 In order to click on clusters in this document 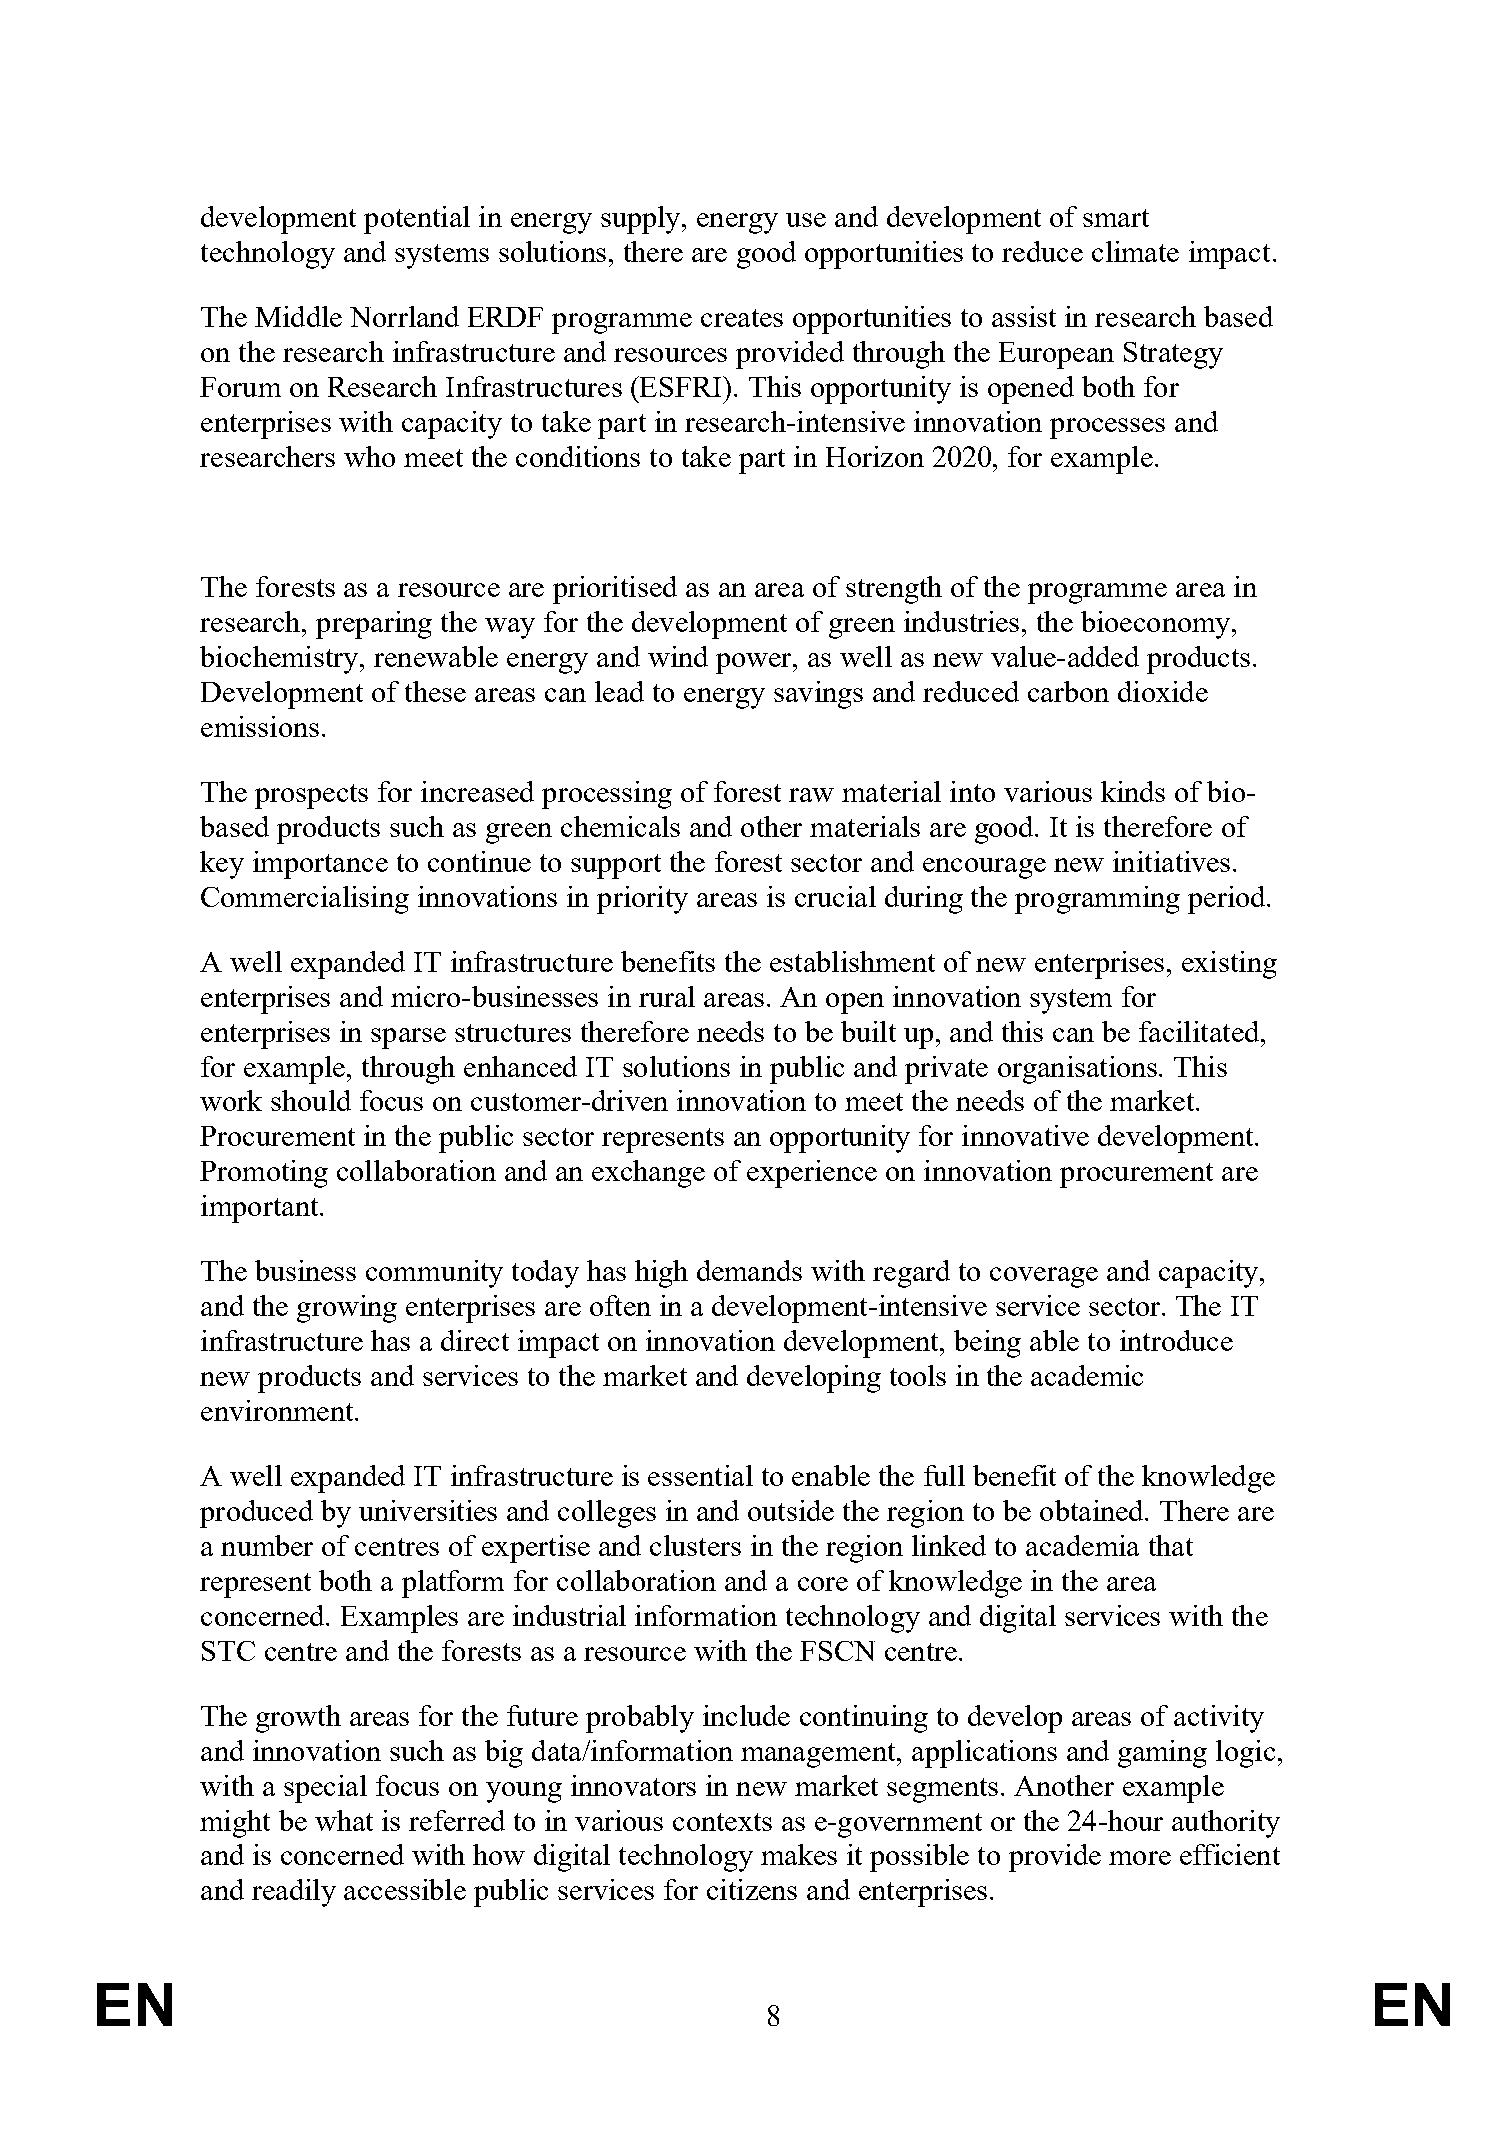, I will do `click(695, 1545)`.
